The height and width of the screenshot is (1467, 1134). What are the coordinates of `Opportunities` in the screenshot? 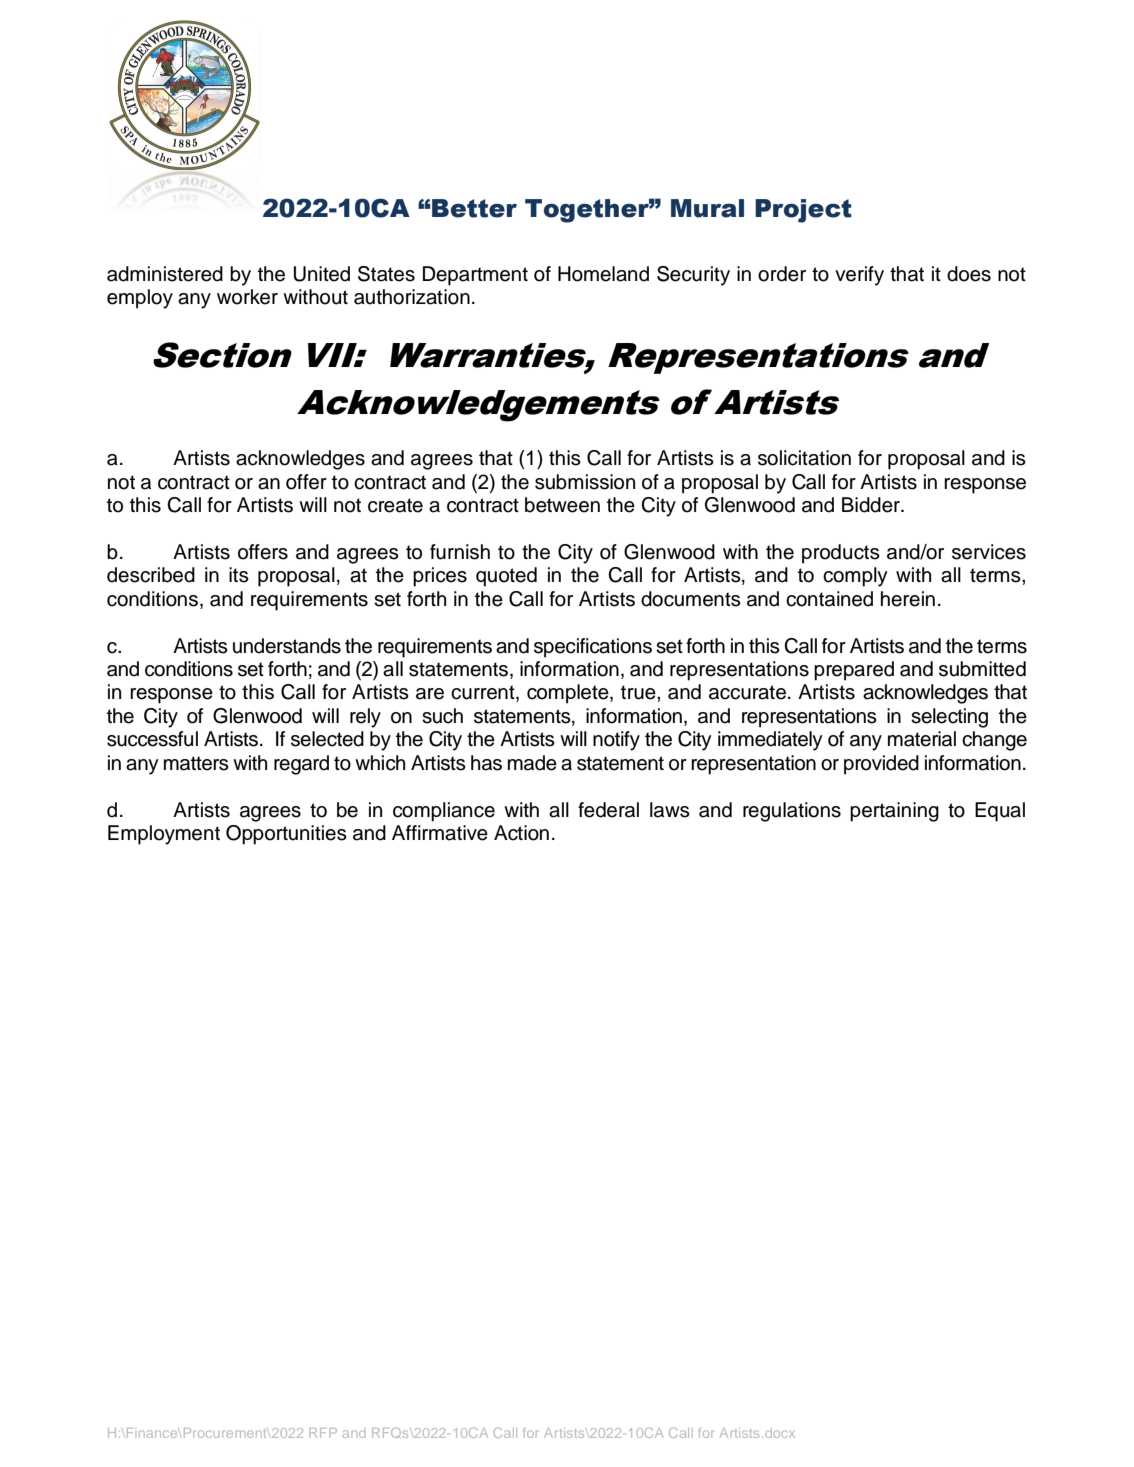 It's located at (286, 835).
